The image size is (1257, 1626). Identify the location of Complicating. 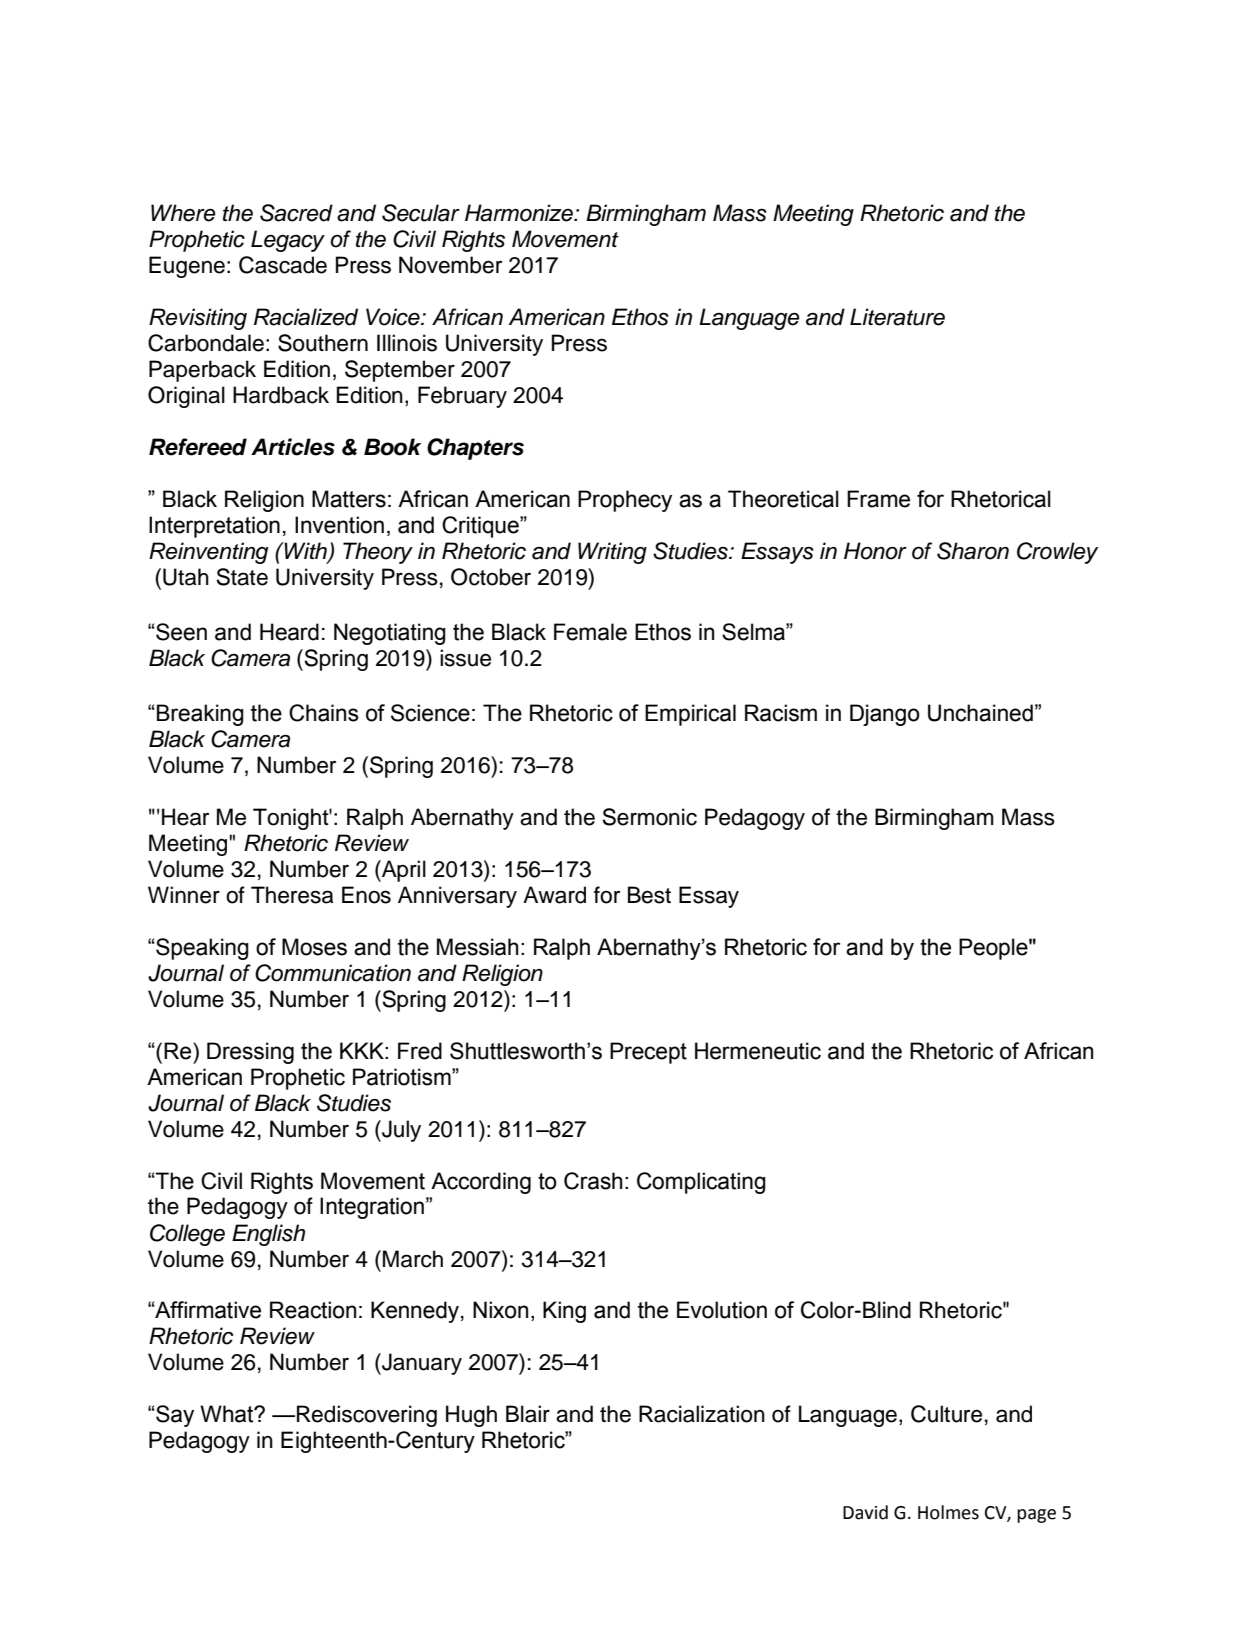
(701, 1183).
